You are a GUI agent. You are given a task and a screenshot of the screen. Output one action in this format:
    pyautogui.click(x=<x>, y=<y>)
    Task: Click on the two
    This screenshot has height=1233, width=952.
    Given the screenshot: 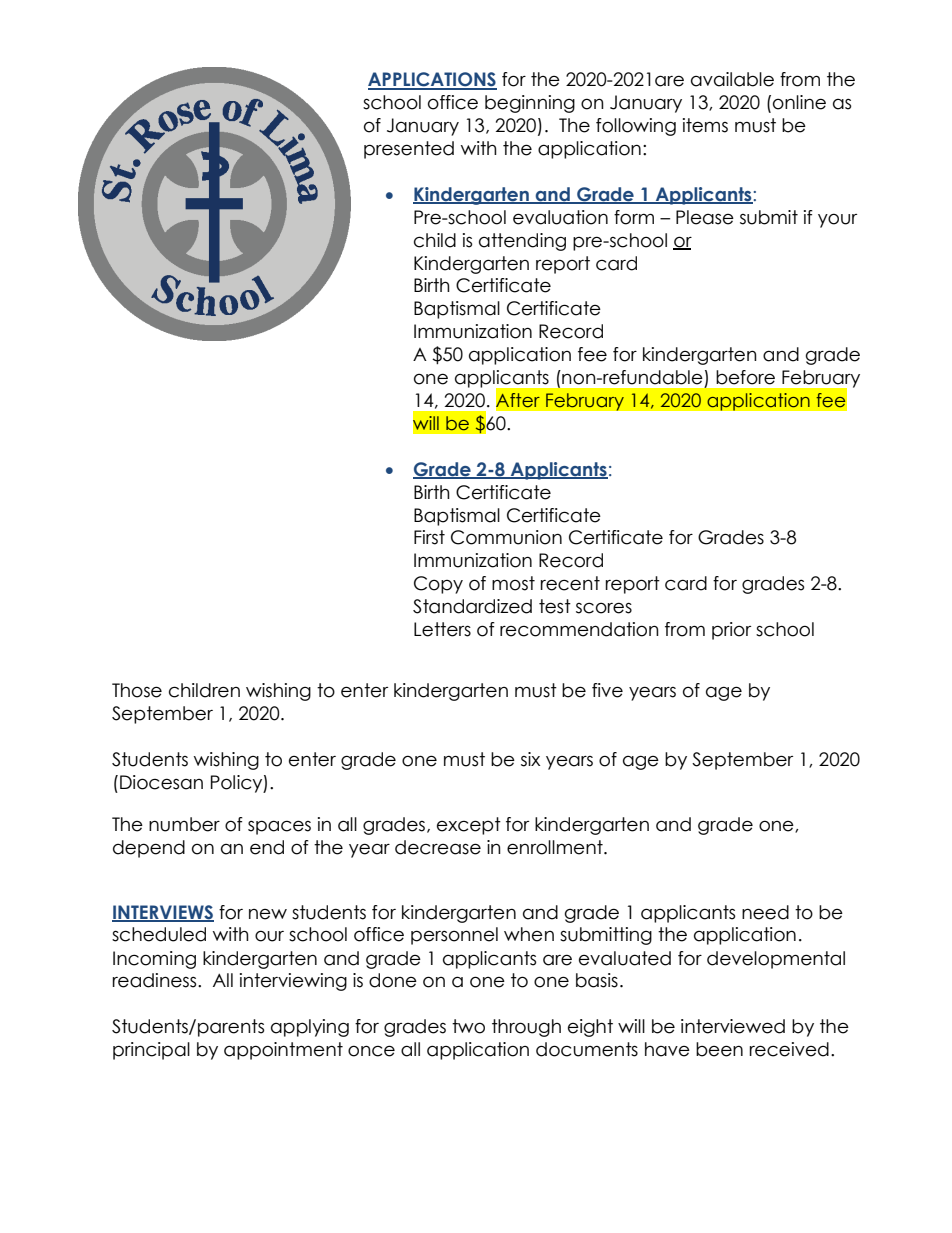 What is the action you would take?
    pyautogui.click(x=468, y=1026)
